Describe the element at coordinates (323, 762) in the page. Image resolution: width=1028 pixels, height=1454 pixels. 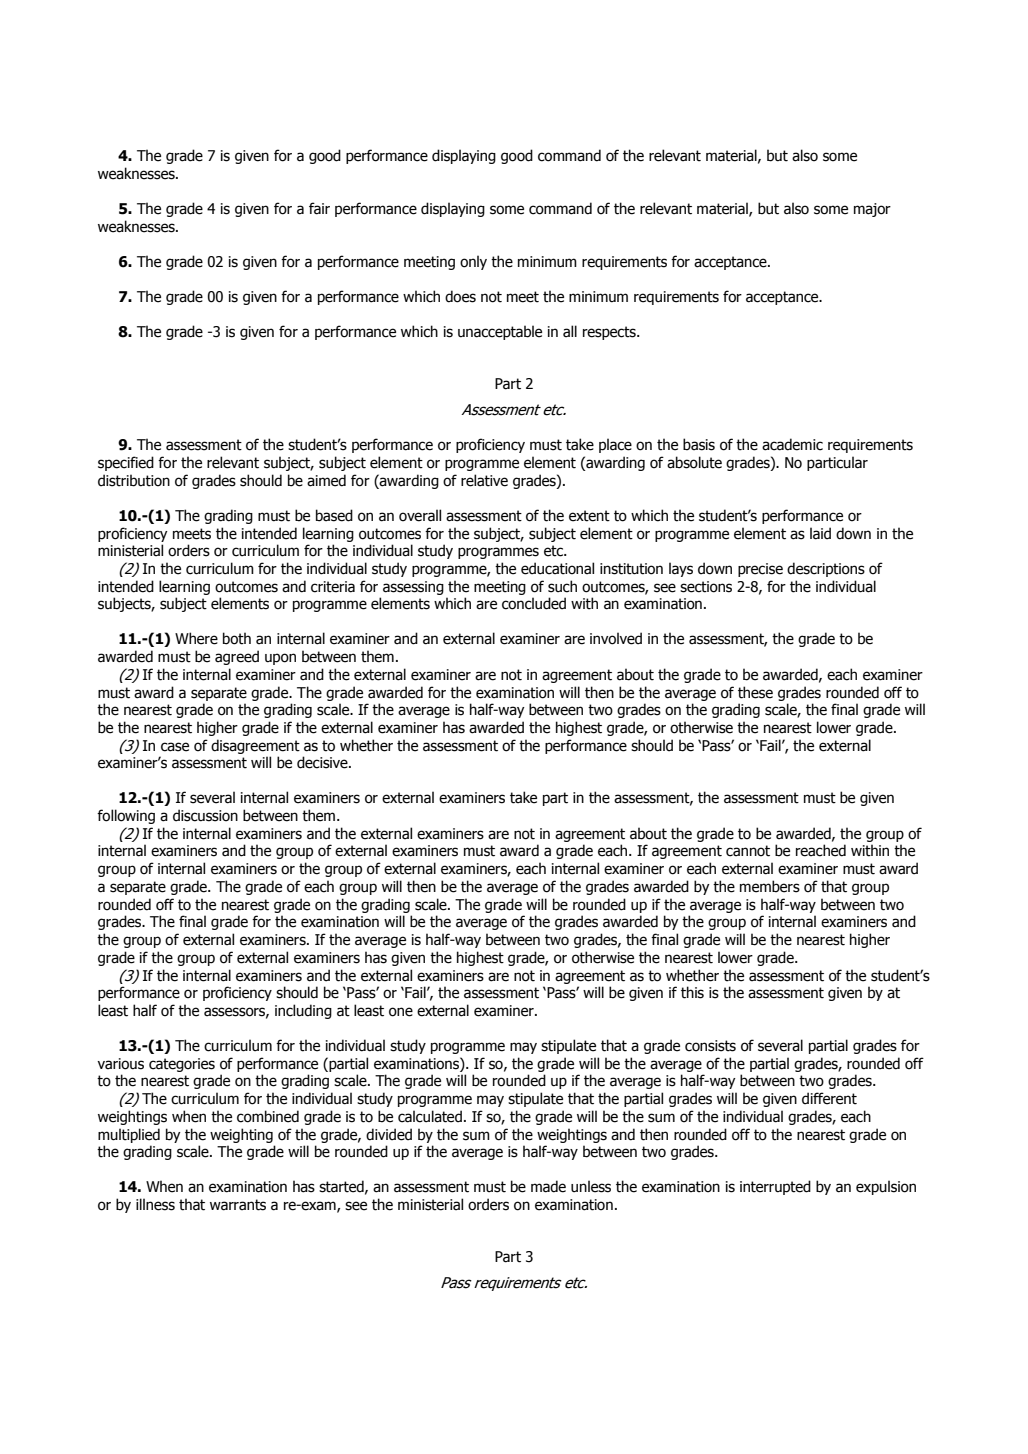
I see `decisive` at that location.
